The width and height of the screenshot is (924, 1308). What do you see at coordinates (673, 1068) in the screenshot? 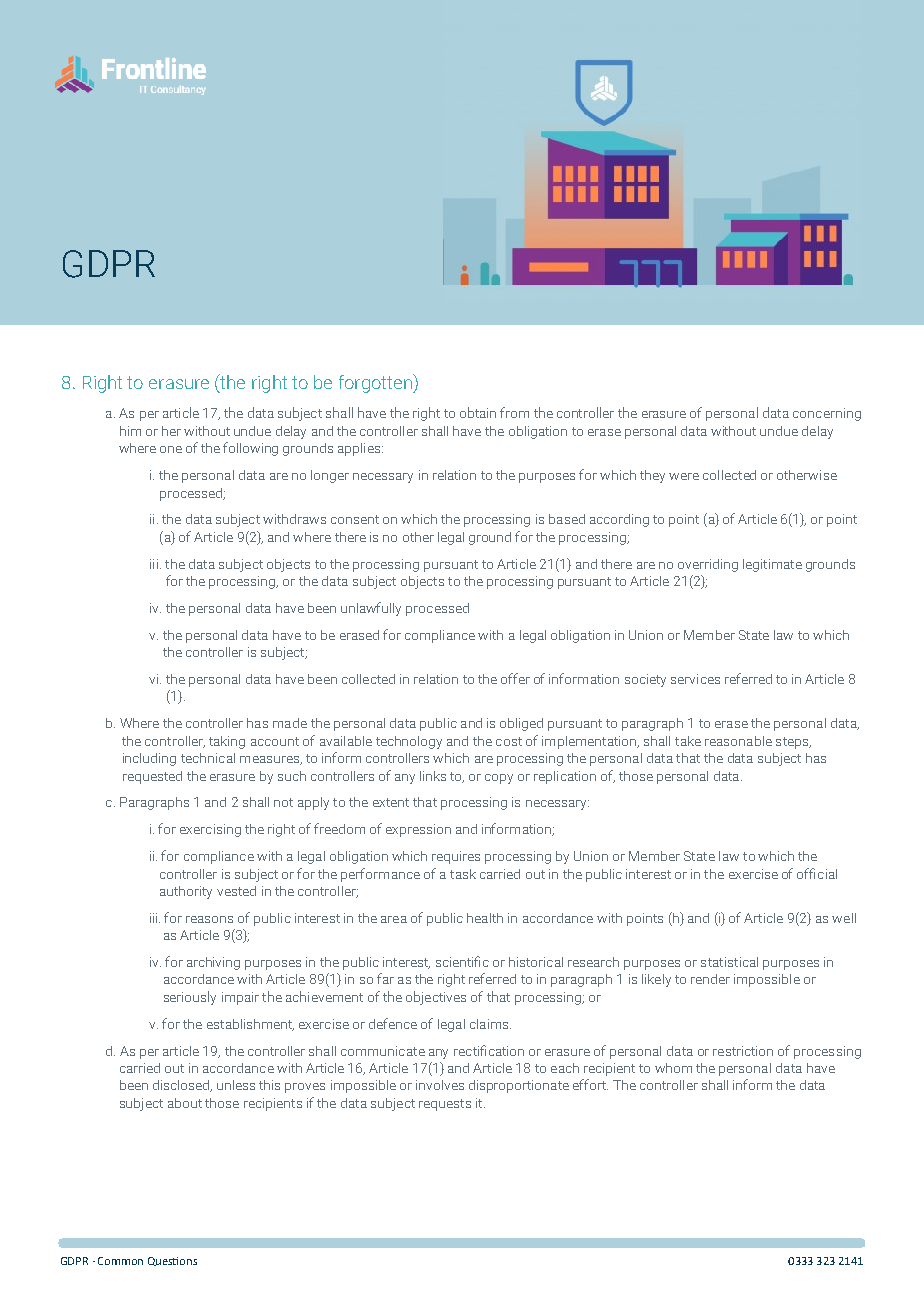
I see `whom` at bounding box center [673, 1068].
